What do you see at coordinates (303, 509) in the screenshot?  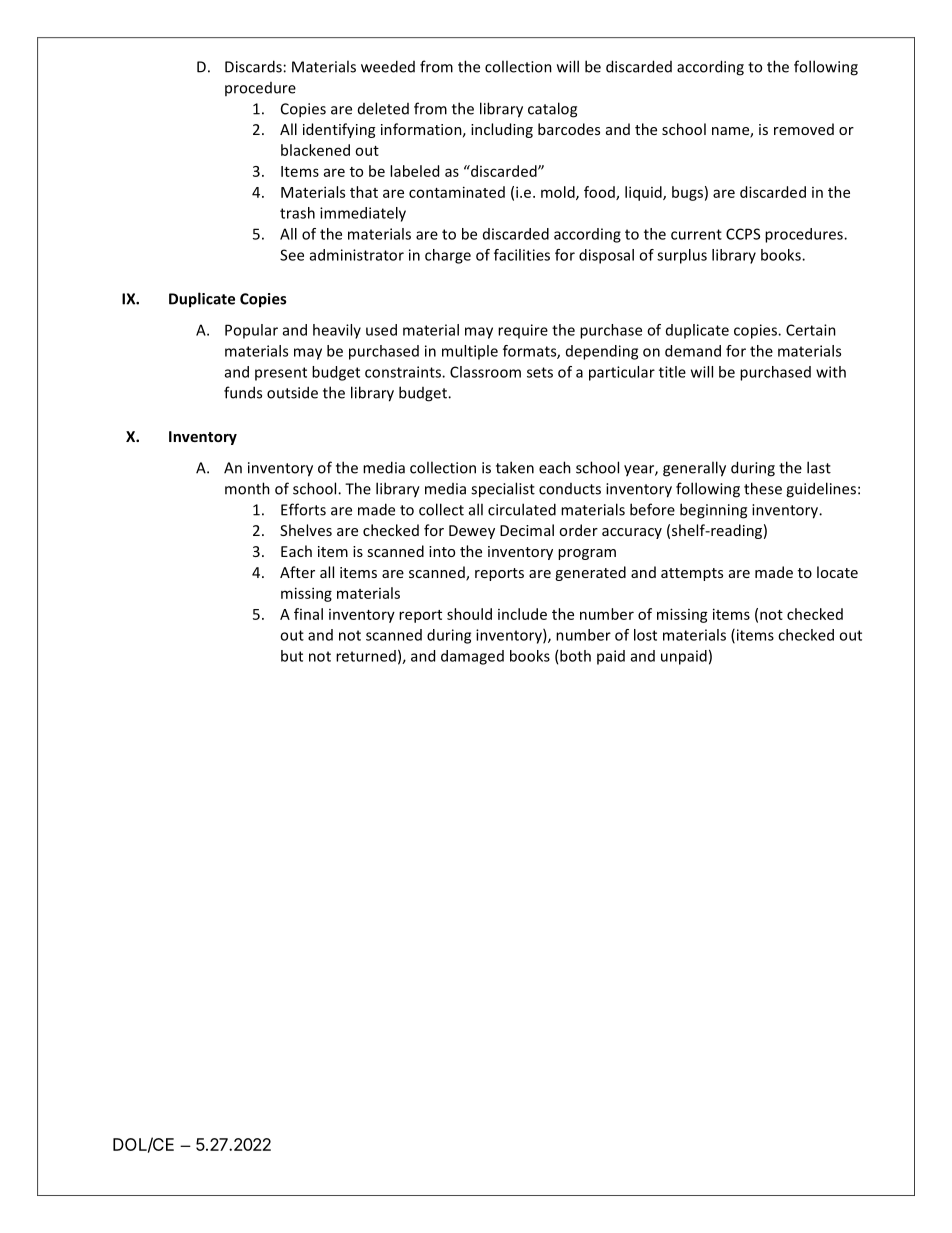 I see `Efforts` at bounding box center [303, 509].
